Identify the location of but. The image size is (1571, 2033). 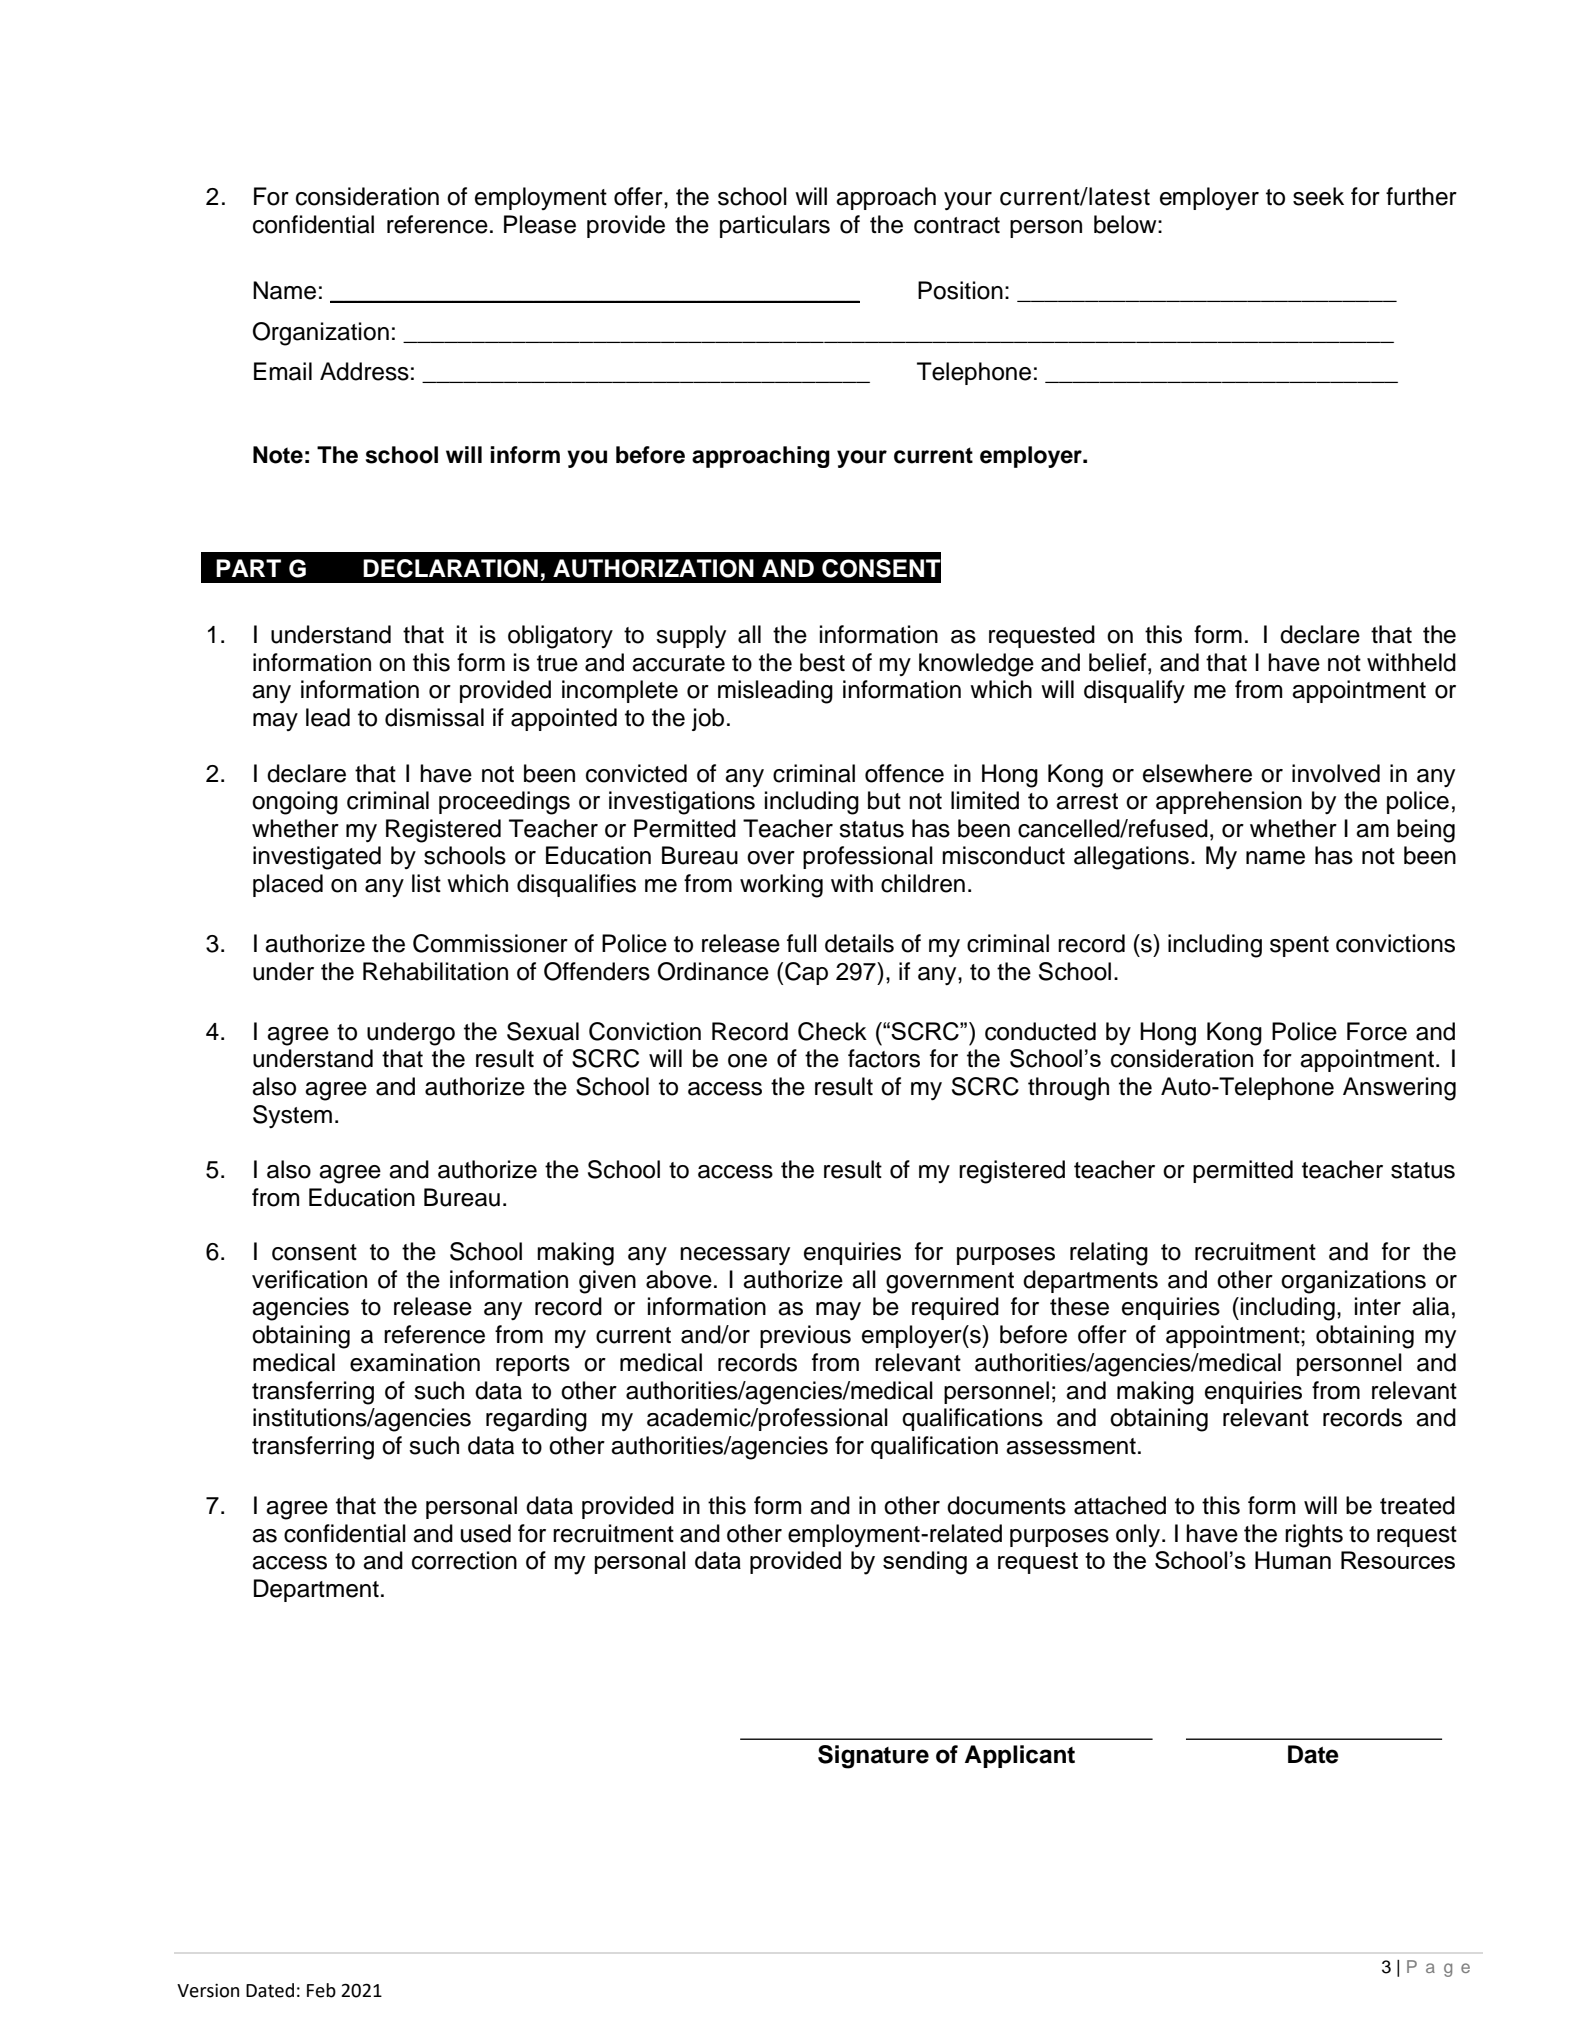
(884, 800).
